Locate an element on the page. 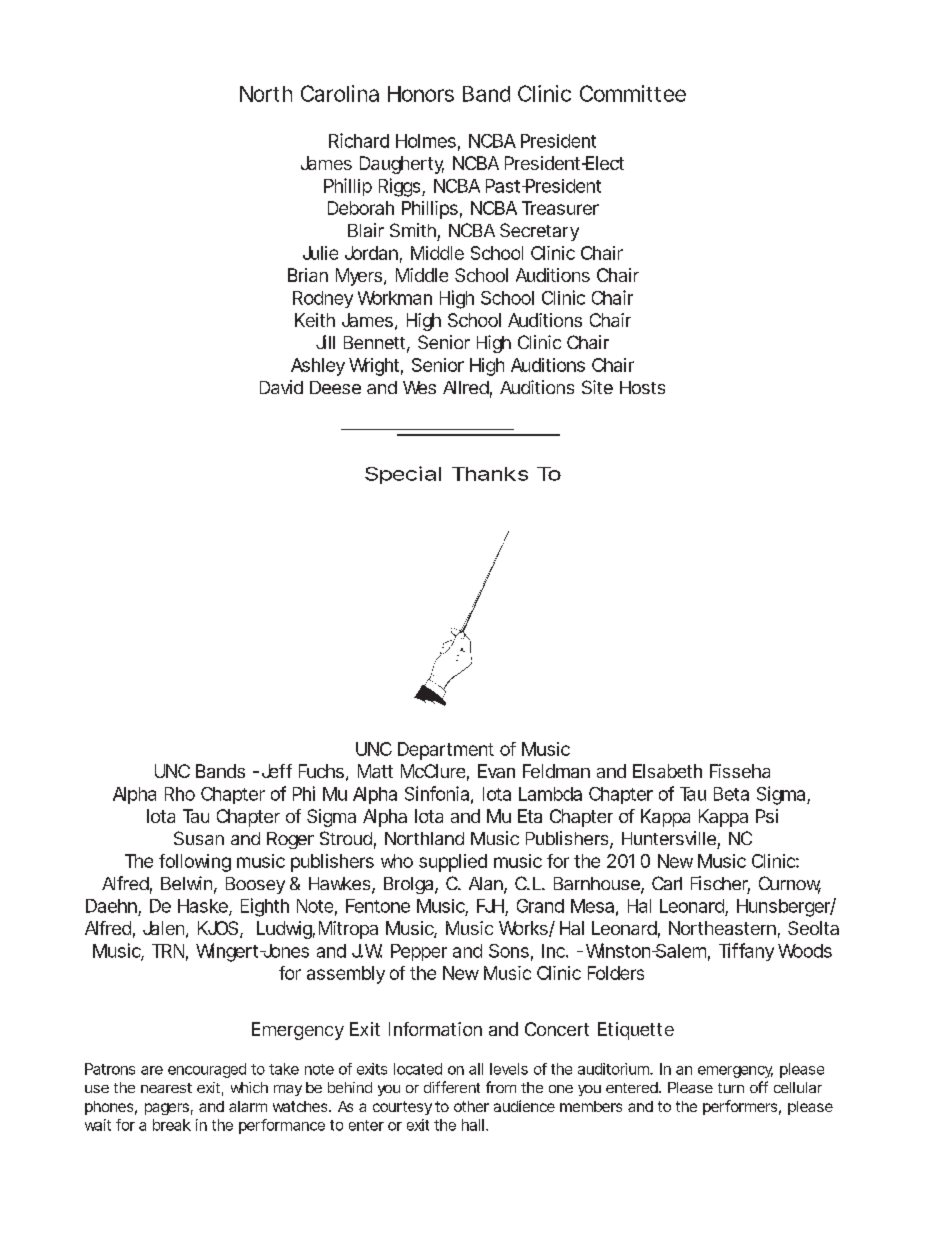  Holmes is located at coordinates (426, 141).
